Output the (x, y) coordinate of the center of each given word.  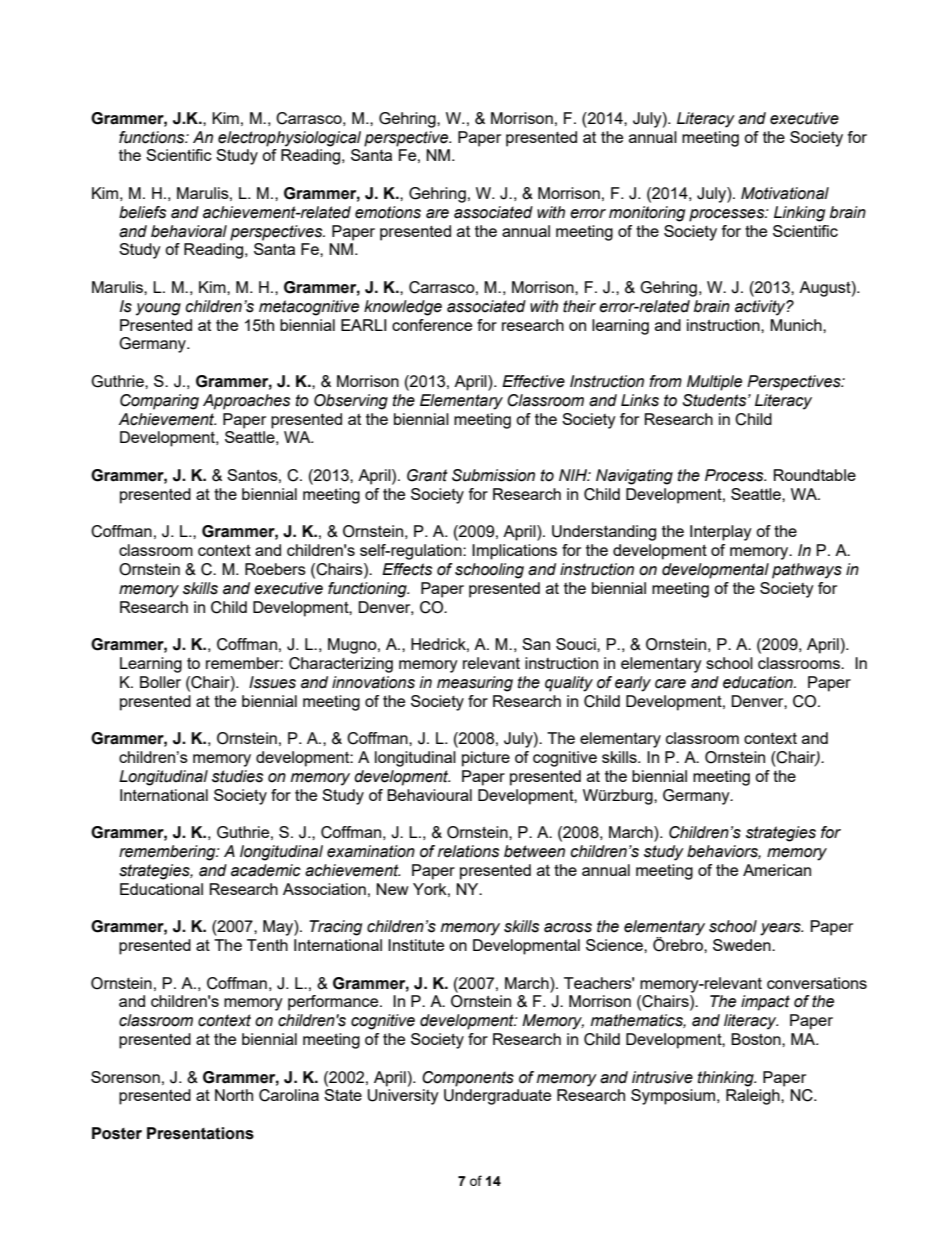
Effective (533, 381)
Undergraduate (497, 1097)
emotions (388, 212)
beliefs (142, 212)
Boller (160, 682)
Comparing (159, 402)
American (777, 870)
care (670, 684)
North (234, 1095)
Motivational (785, 193)
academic (266, 870)
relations (468, 851)
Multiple (714, 383)
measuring (475, 684)
